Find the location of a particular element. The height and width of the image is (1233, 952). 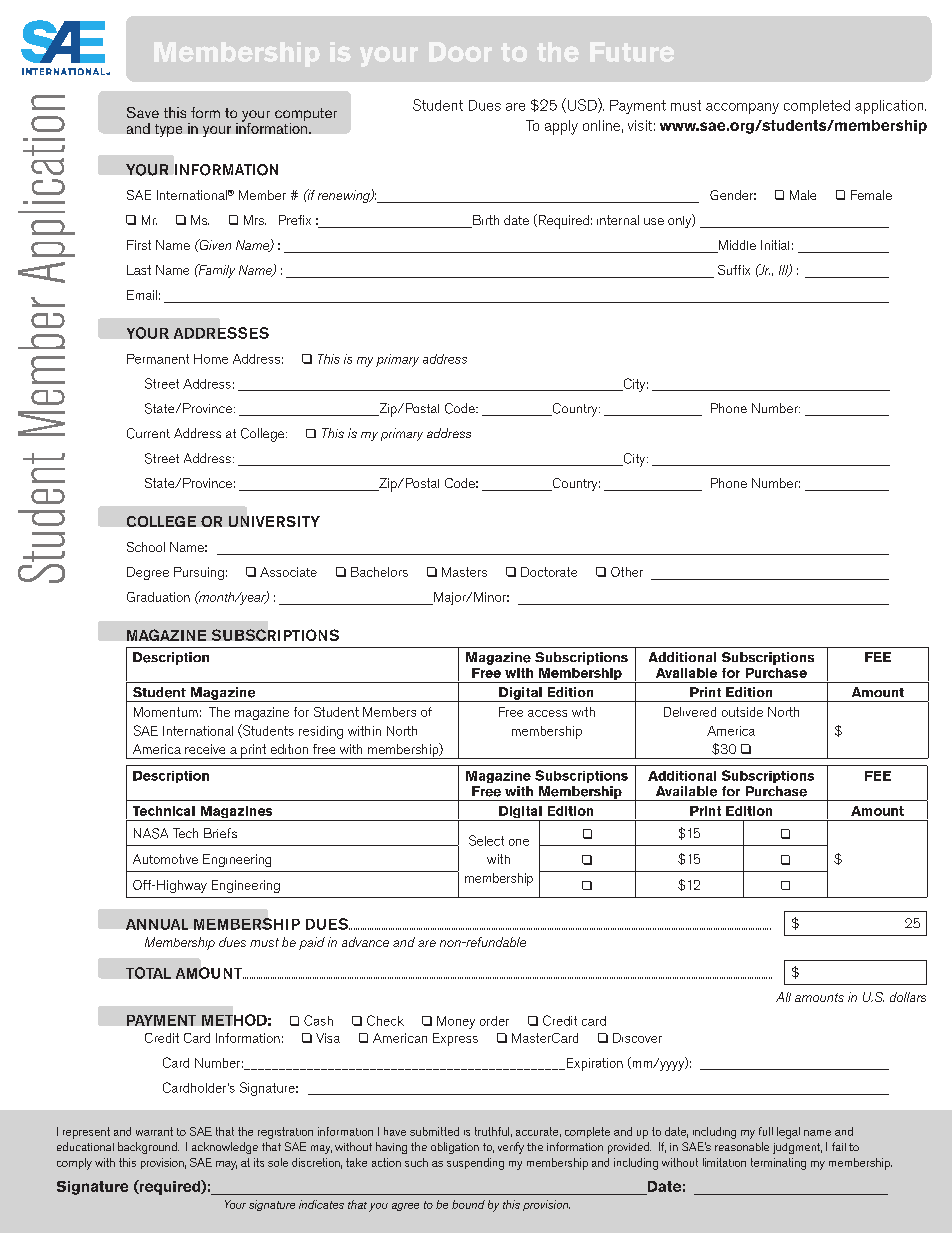

Select is located at coordinates (486, 840).
